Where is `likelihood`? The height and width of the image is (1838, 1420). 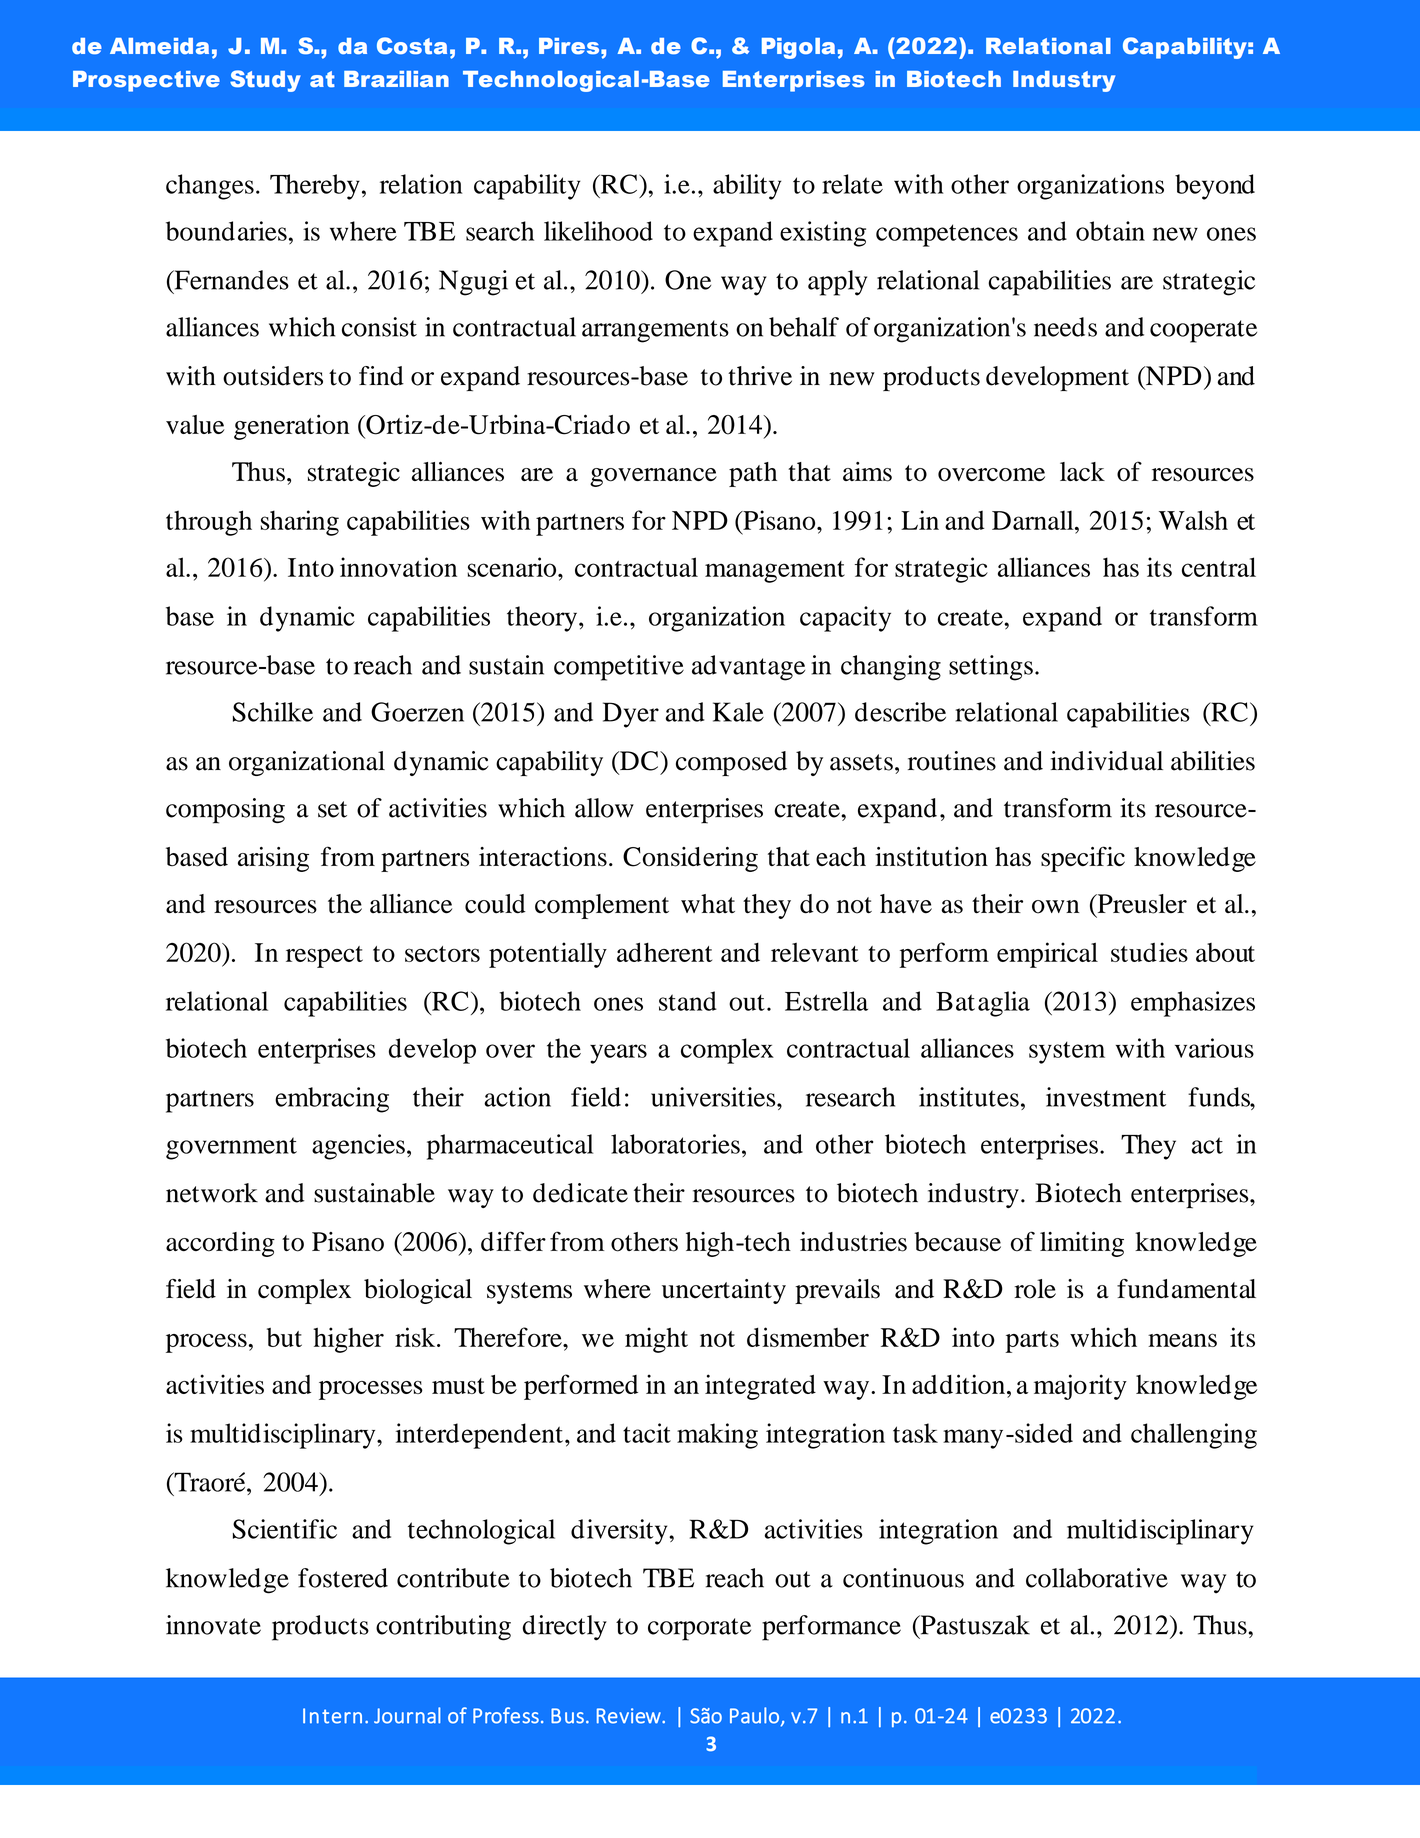 likelihood is located at coordinates (598, 231).
